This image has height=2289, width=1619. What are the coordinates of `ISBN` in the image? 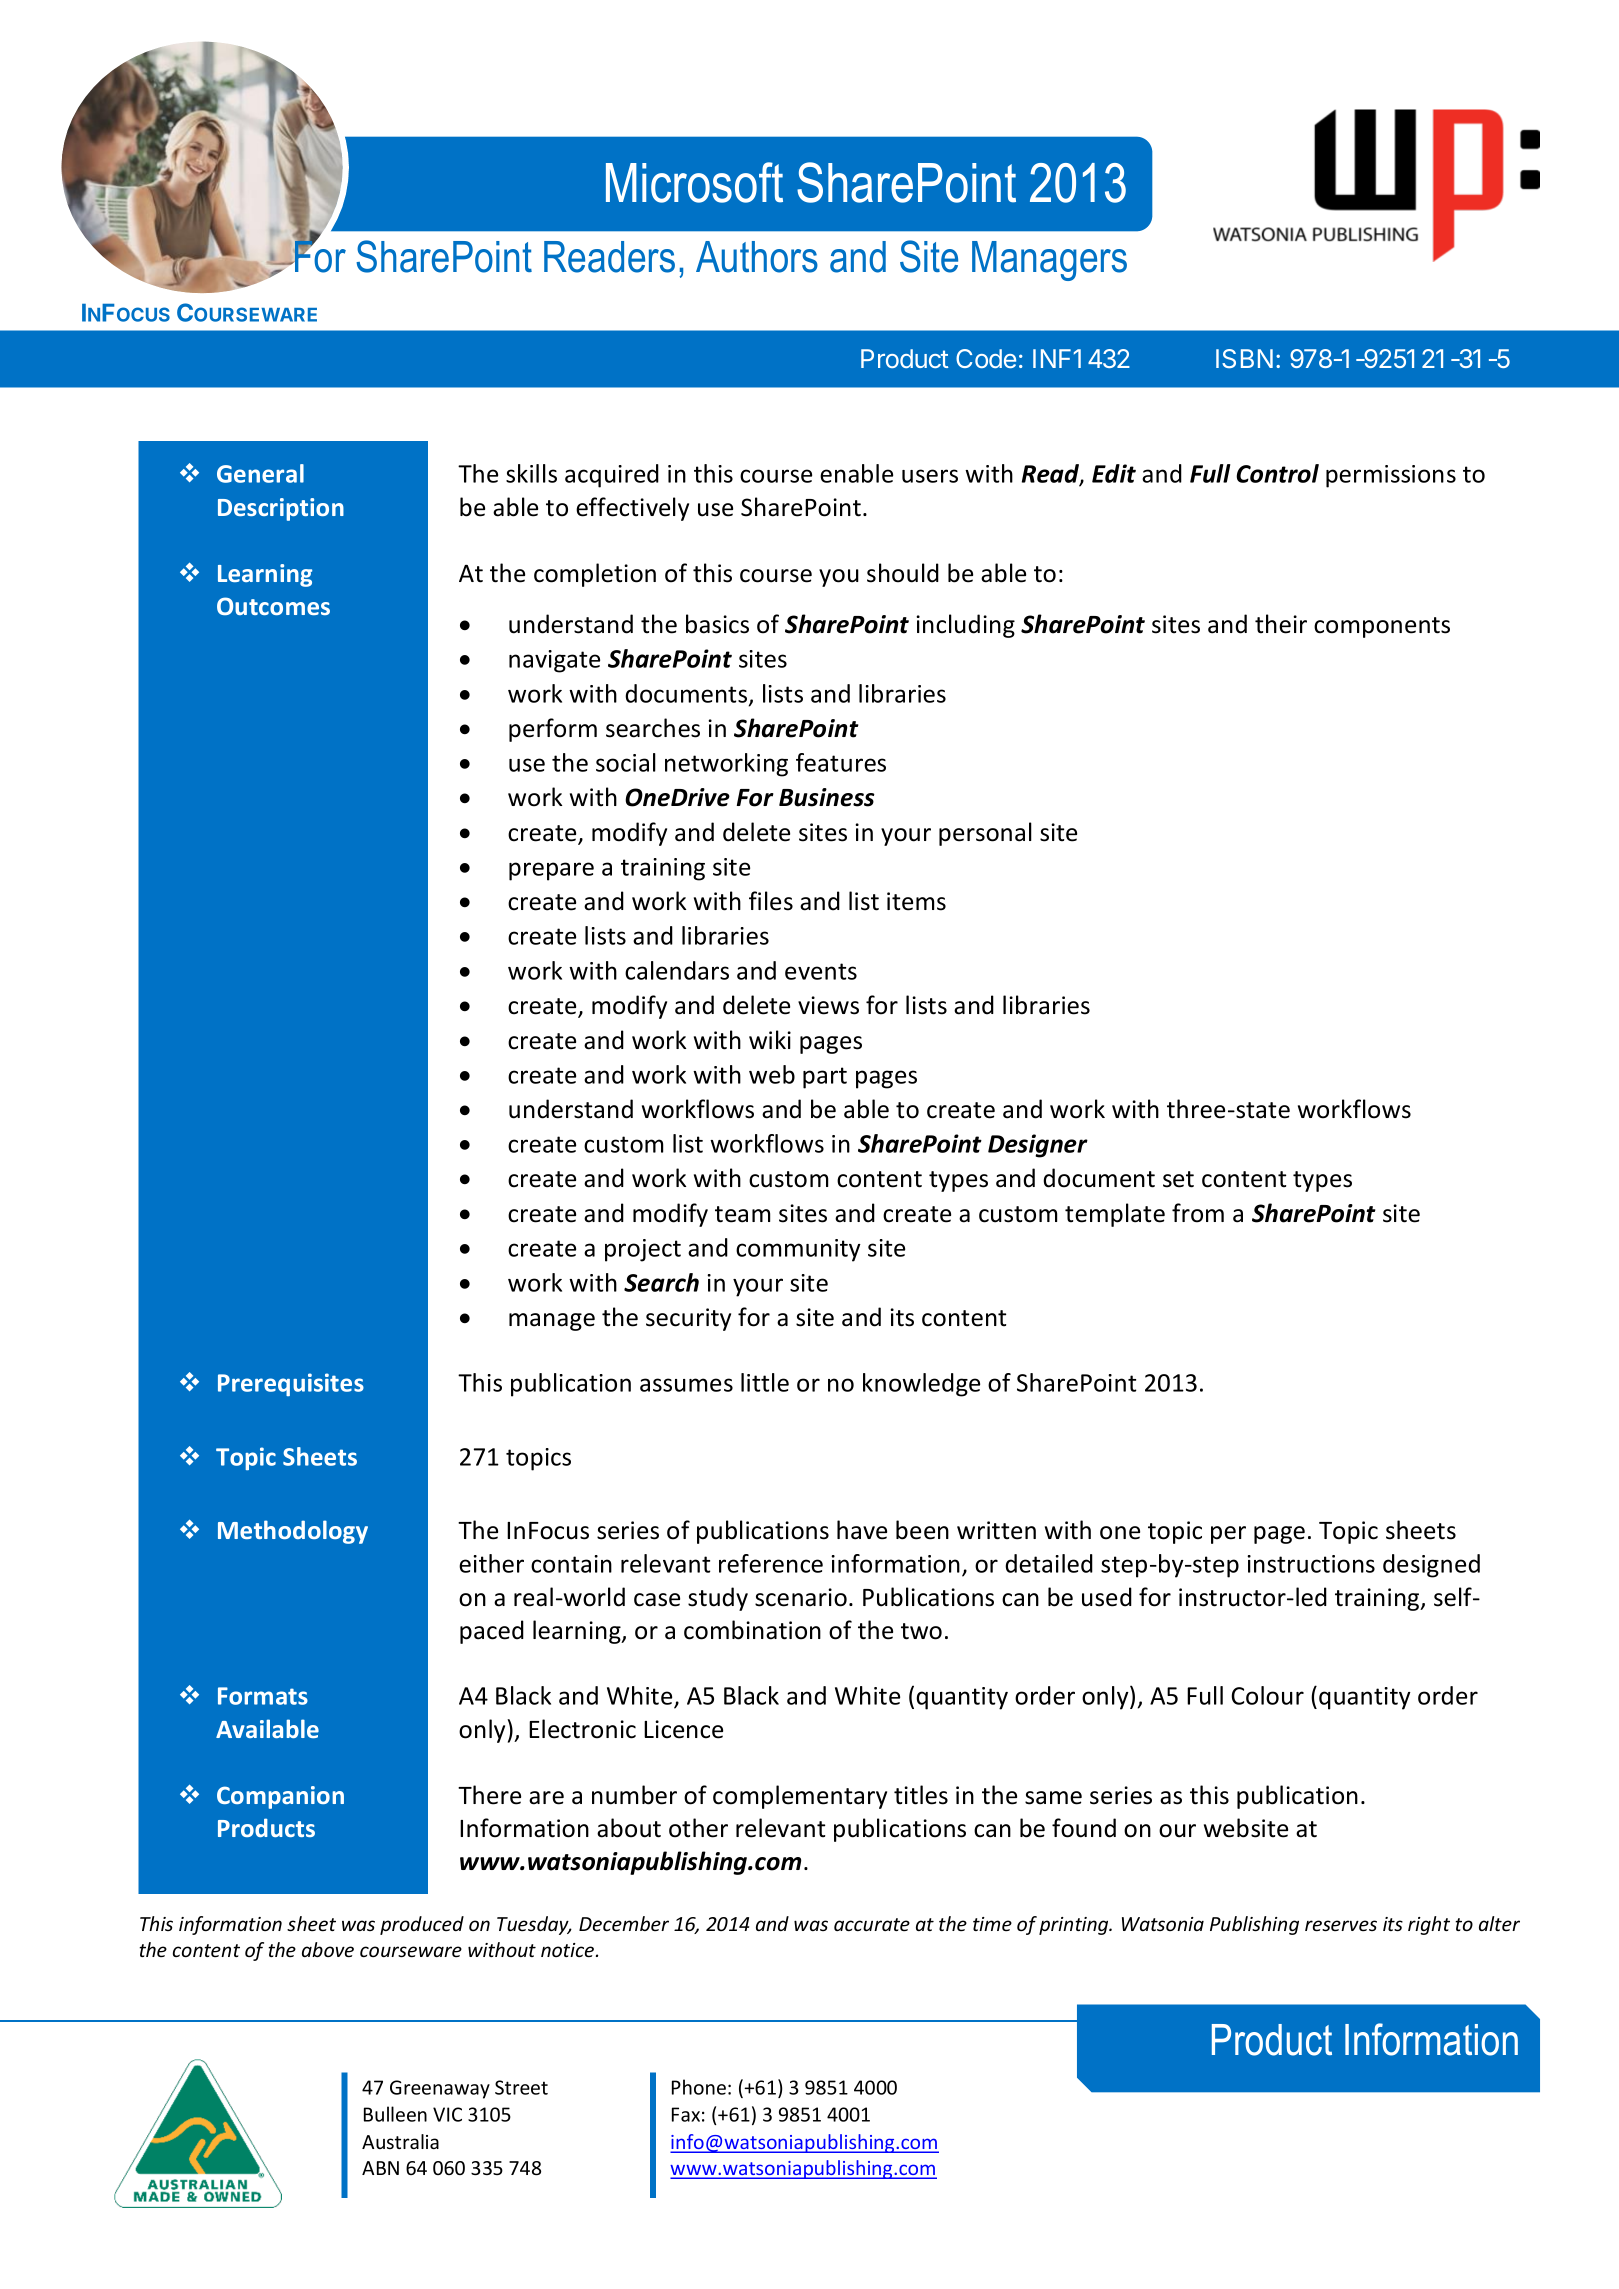 It's located at (1244, 358).
